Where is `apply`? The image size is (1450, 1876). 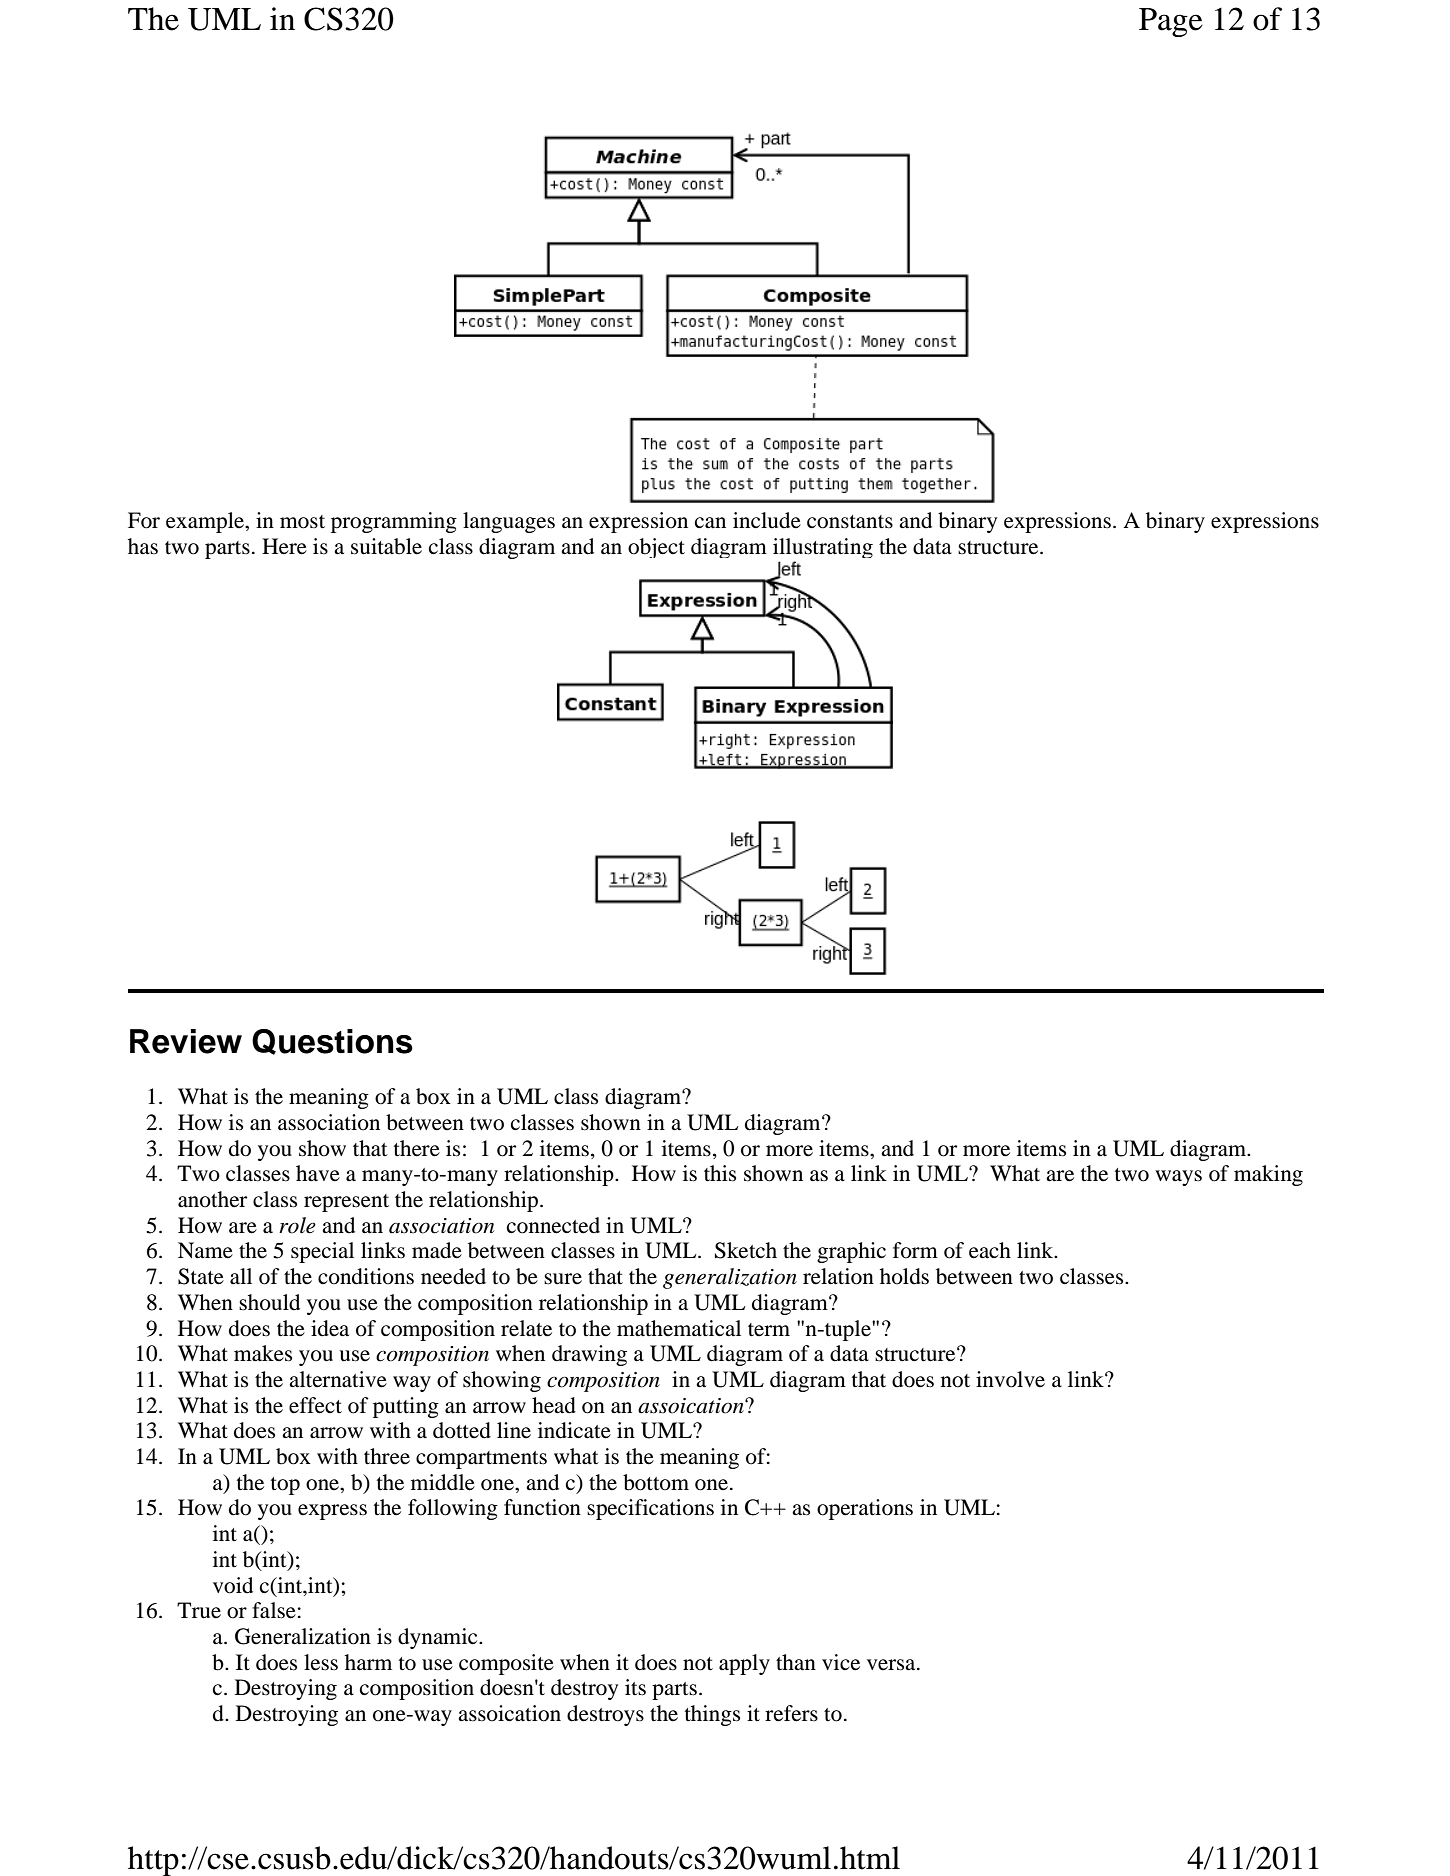 apply is located at coordinates (744, 1664).
